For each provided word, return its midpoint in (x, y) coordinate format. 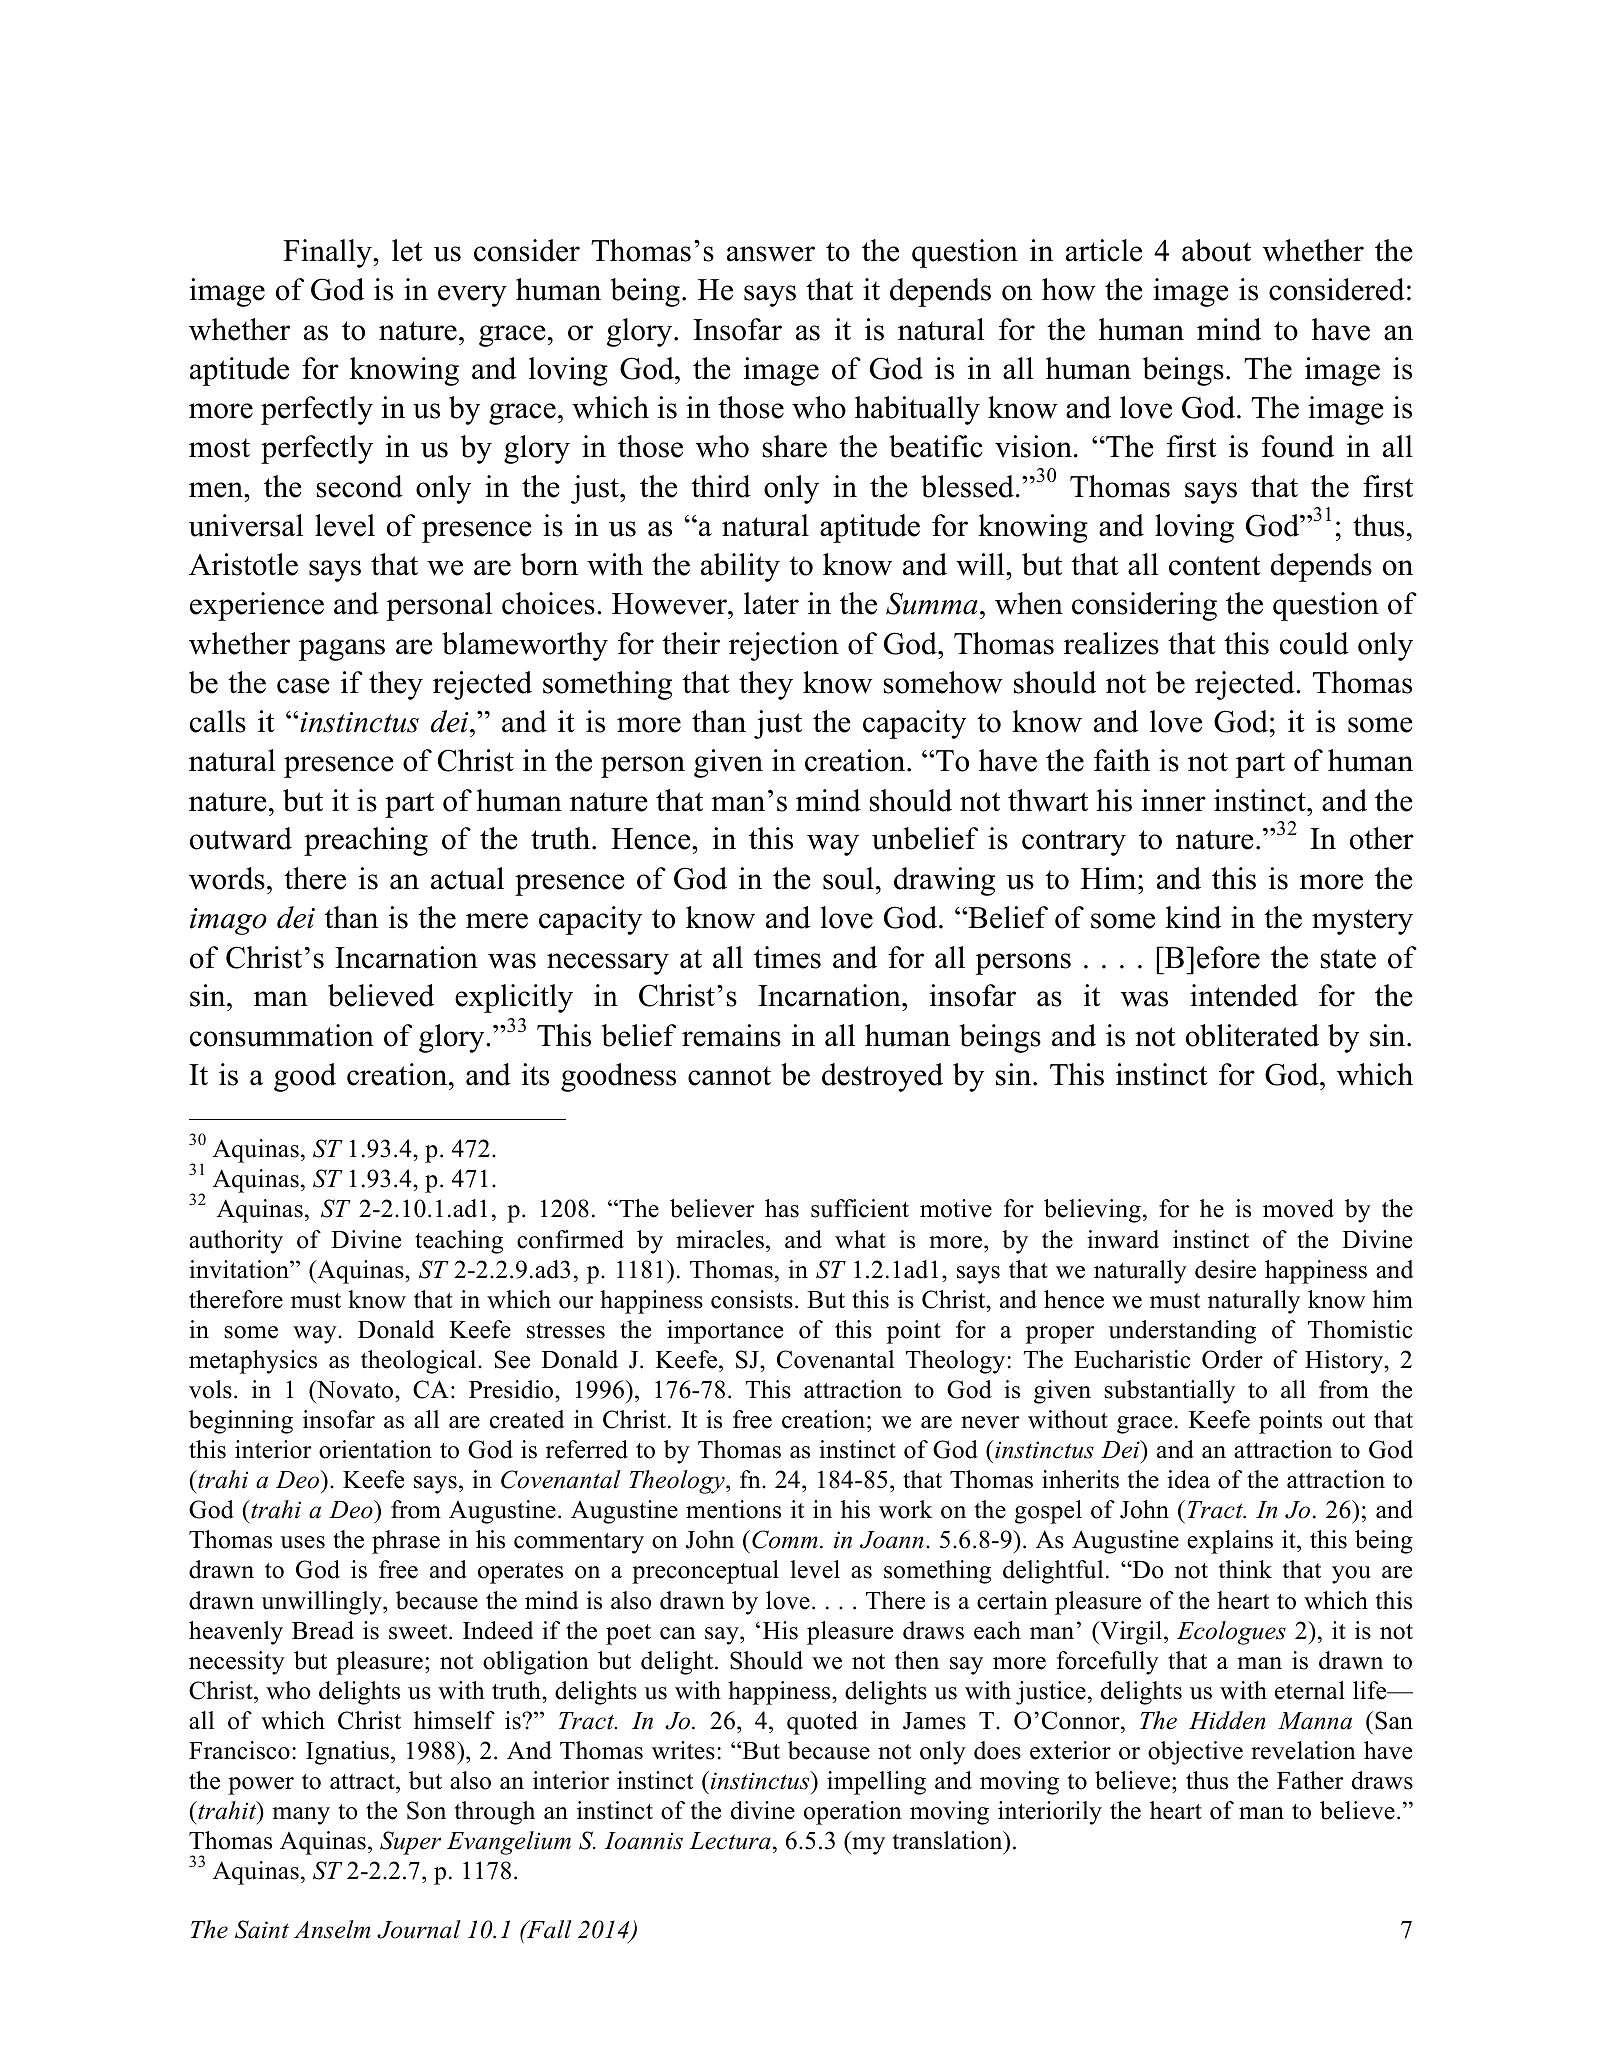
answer (771, 254)
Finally (328, 253)
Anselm (332, 1929)
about (1216, 250)
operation (853, 1813)
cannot (729, 1076)
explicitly (514, 998)
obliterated (1252, 1035)
